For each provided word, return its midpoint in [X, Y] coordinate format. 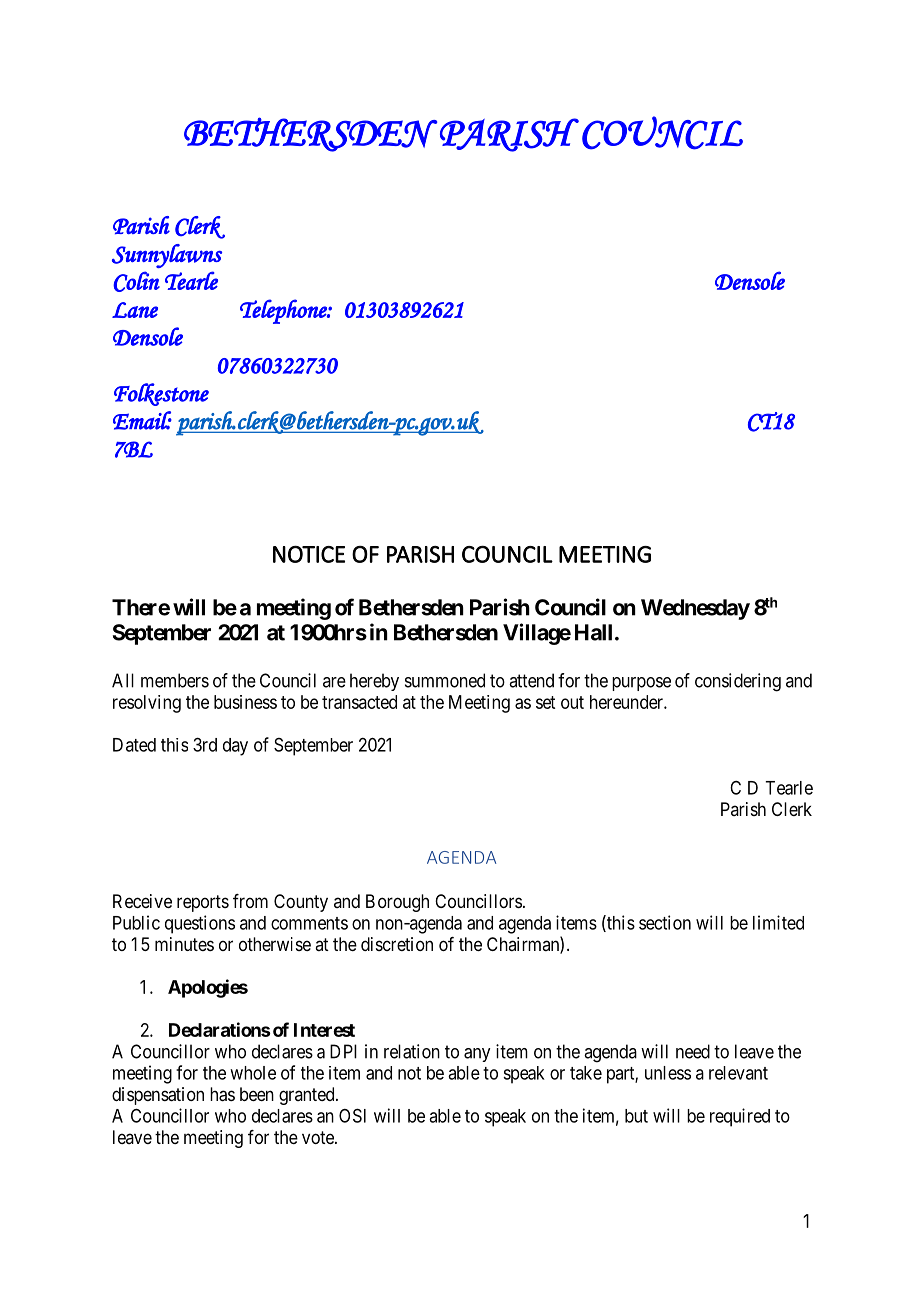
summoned [445, 680]
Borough [397, 903]
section [665, 922]
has [222, 1094]
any [477, 1055]
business [245, 702]
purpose [641, 684]
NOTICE [309, 554]
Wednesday [695, 609]
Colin [136, 281]
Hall [593, 632]
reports [203, 903]
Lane [135, 310]
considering [738, 682]
